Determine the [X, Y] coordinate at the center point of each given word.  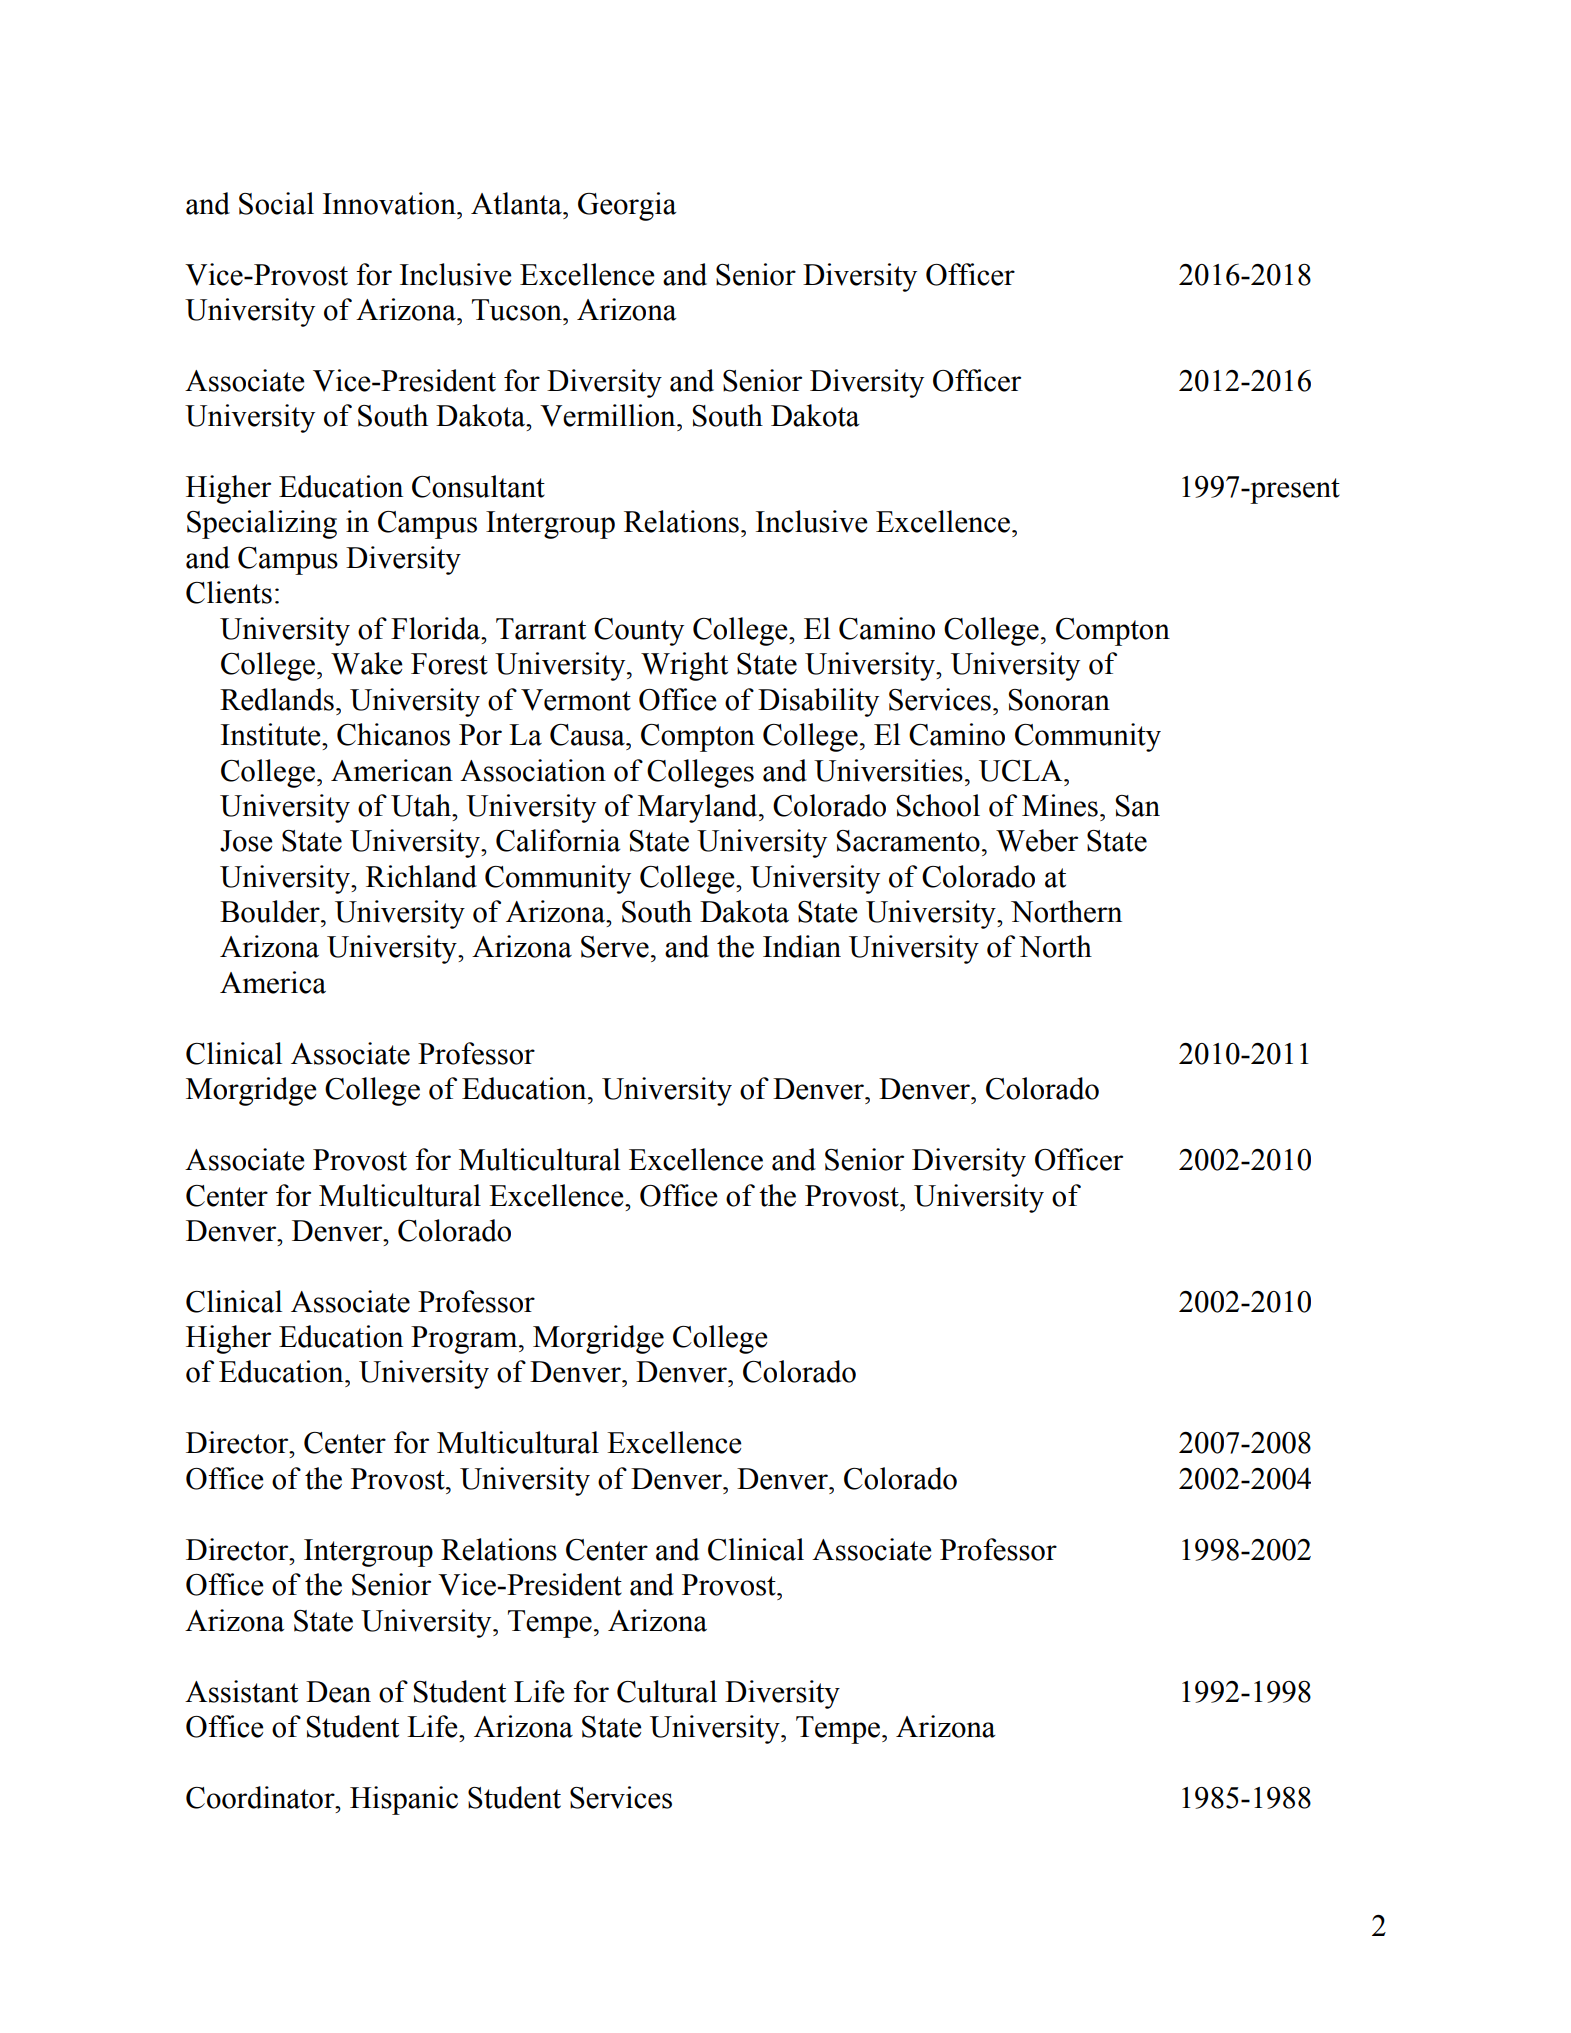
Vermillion [609, 415]
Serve [615, 947]
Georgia [627, 206]
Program [465, 1340]
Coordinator [261, 1797]
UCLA [1022, 771]
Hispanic [404, 1800]
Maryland [699, 808]
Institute [272, 734]
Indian [802, 946]
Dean [338, 1692]
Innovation [390, 203]
